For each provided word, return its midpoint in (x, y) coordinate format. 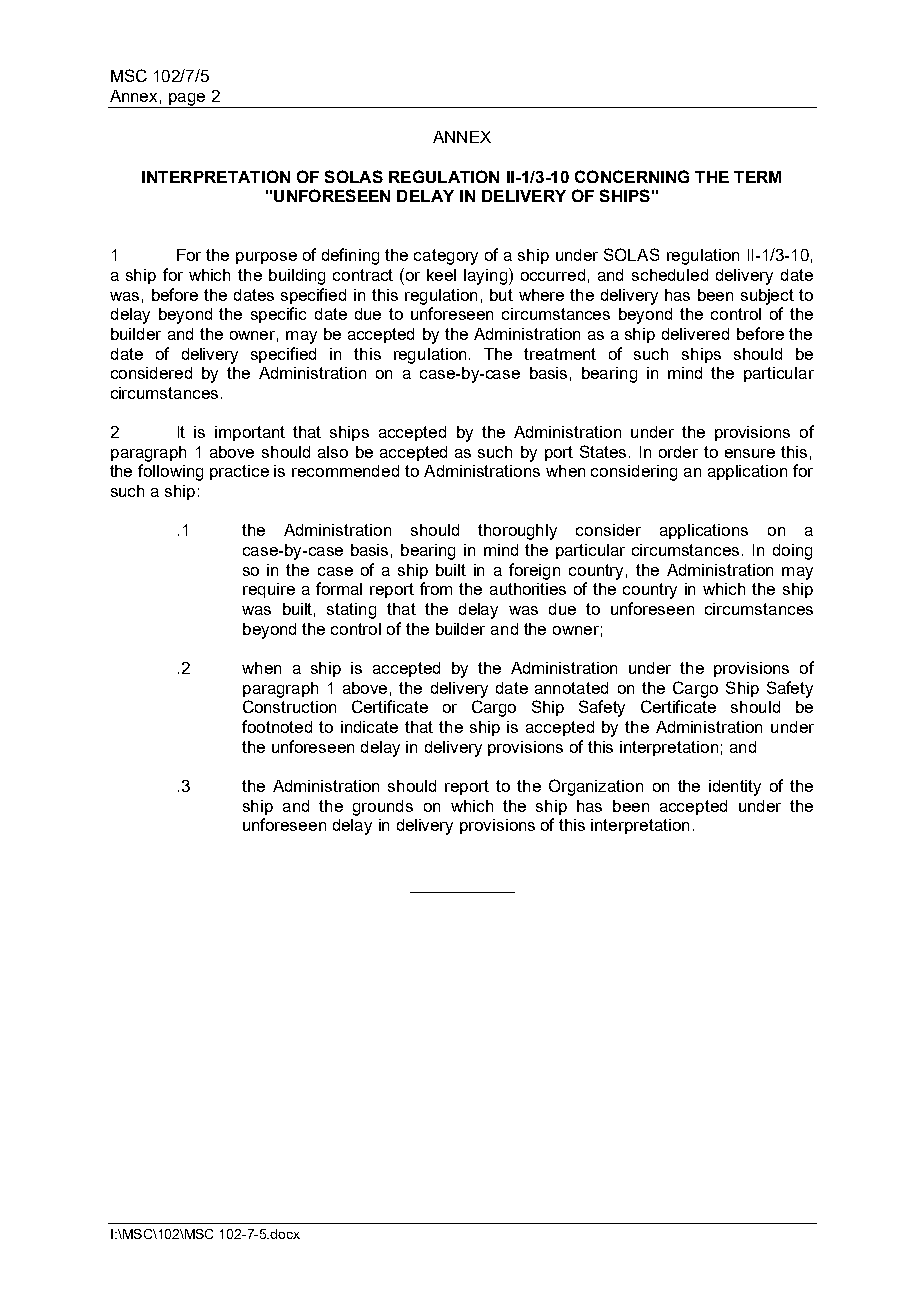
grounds (383, 808)
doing (792, 552)
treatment (560, 354)
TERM (757, 177)
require (269, 590)
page (187, 100)
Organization (596, 787)
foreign (534, 571)
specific (278, 315)
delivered (695, 334)
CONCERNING (632, 176)
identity (735, 788)
